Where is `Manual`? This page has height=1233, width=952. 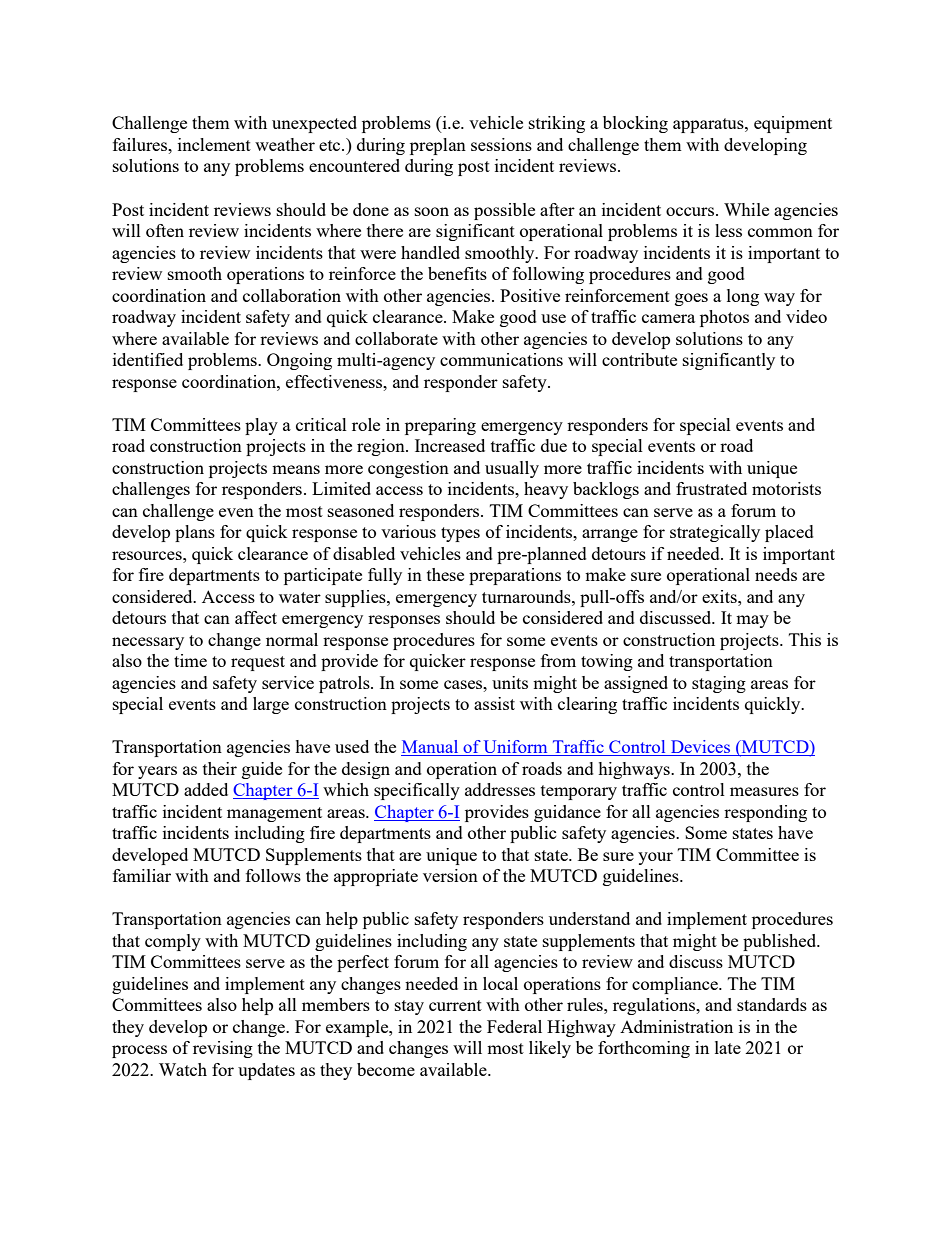
Manual is located at coordinates (431, 748).
